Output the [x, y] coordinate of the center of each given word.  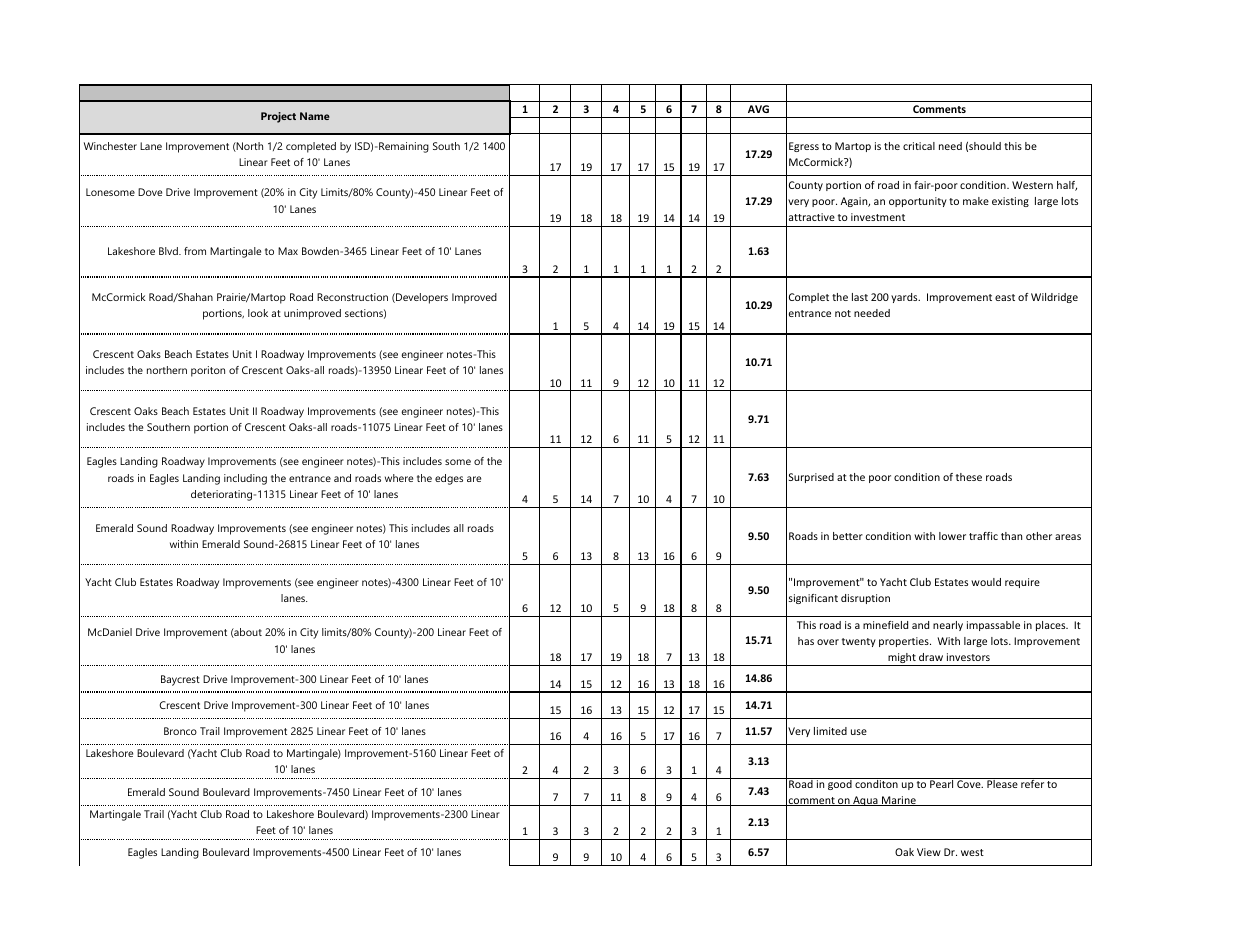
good [840, 784]
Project [278, 117]
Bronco [180, 731]
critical [919, 146]
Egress [804, 147]
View [929, 852]
